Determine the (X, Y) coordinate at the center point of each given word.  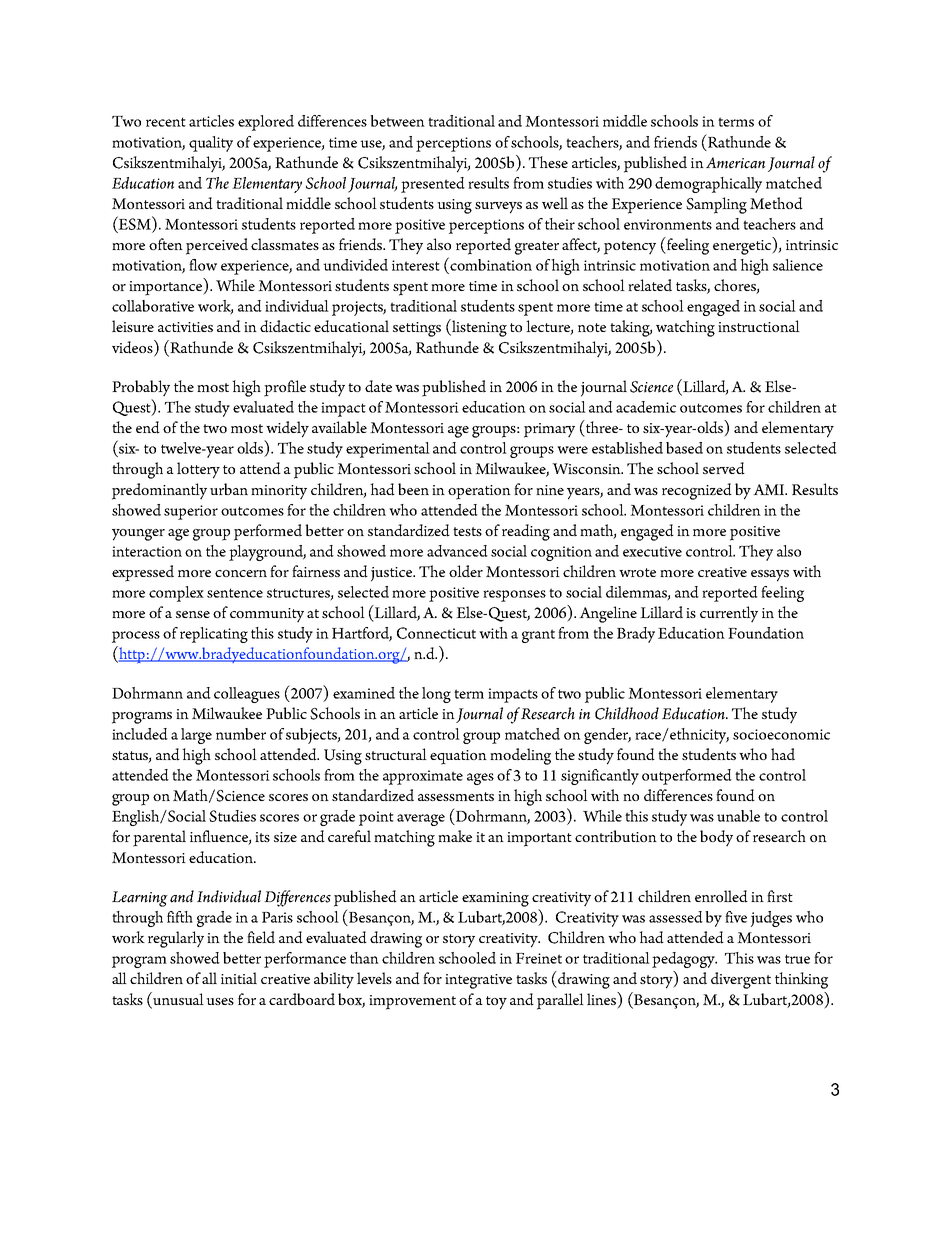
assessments (456, 796)
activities (185, 327)
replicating (214, 635)
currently (729, 614)
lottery (198, 470)
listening (478, 328)
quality (211, 144)
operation (479, 492)
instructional (759, 326)
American (735, 163)
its (262, 837)
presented (433, 185)
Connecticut (436, 633)
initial (239, 978)
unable (738, 816)
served (724, 468)
